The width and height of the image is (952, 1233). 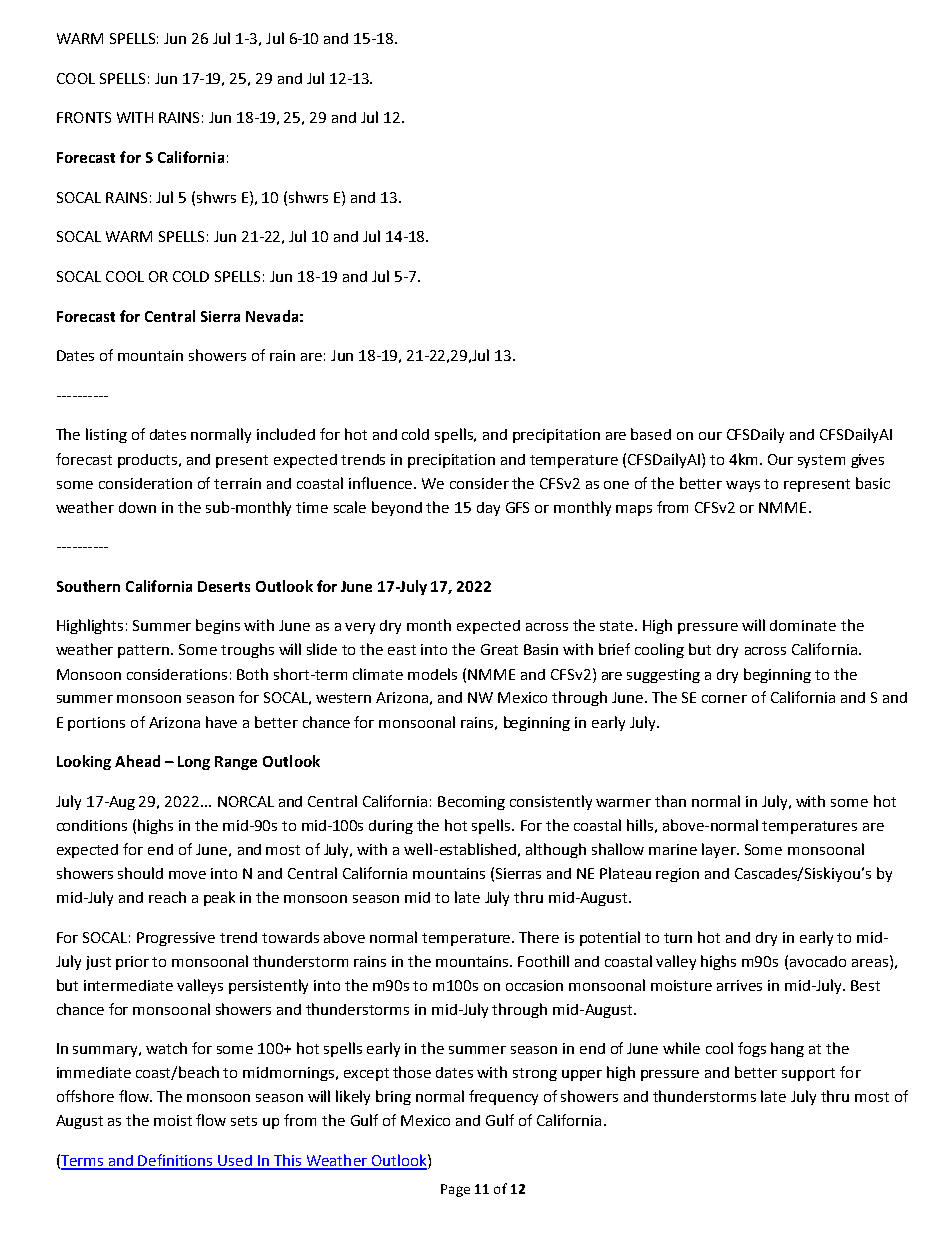 What do you see at coordinates (651, 434) in the image?
I see `based` at bounding box center [651, 434].
